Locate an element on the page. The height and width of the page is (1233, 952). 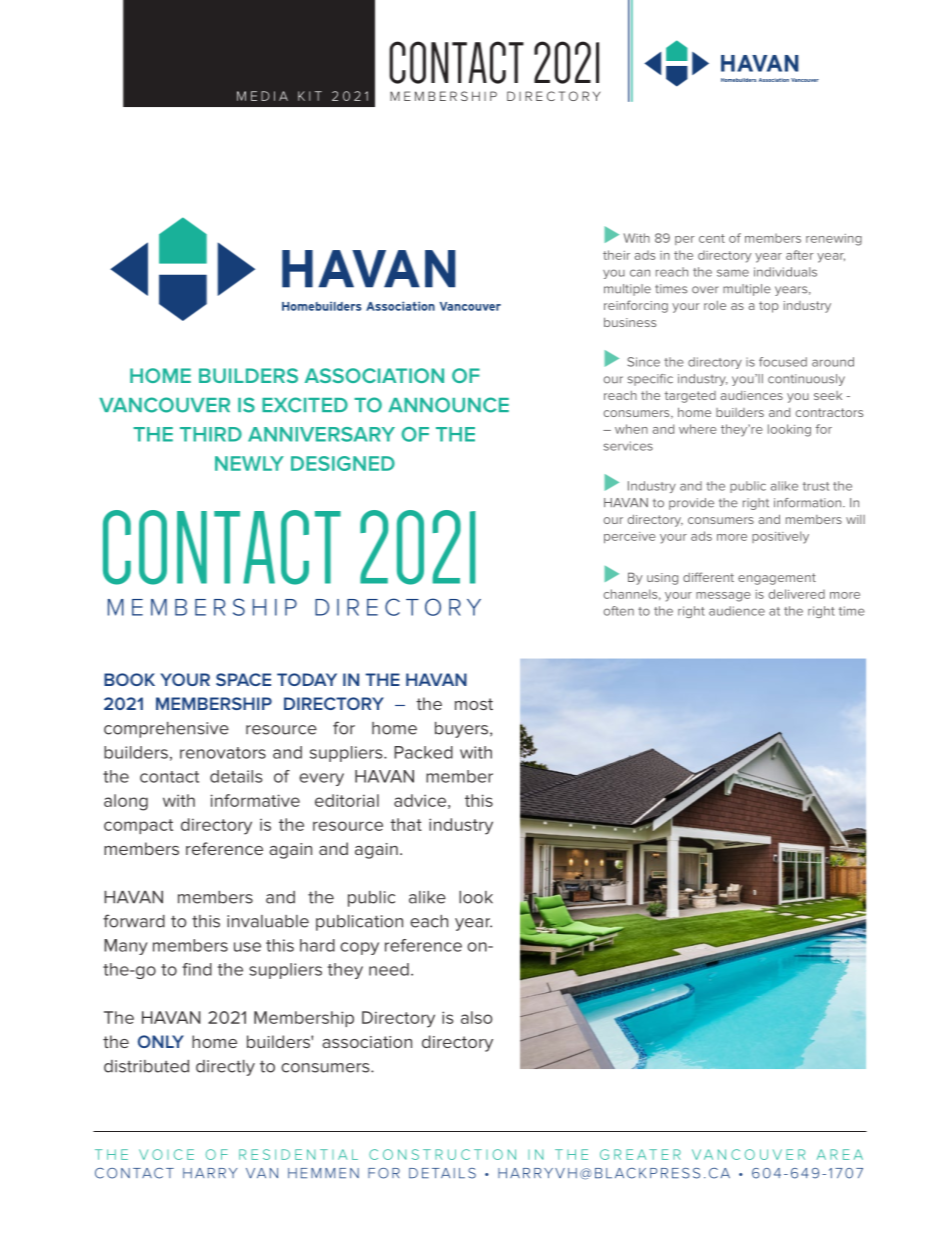
that is located at coordinates (406, 824).
